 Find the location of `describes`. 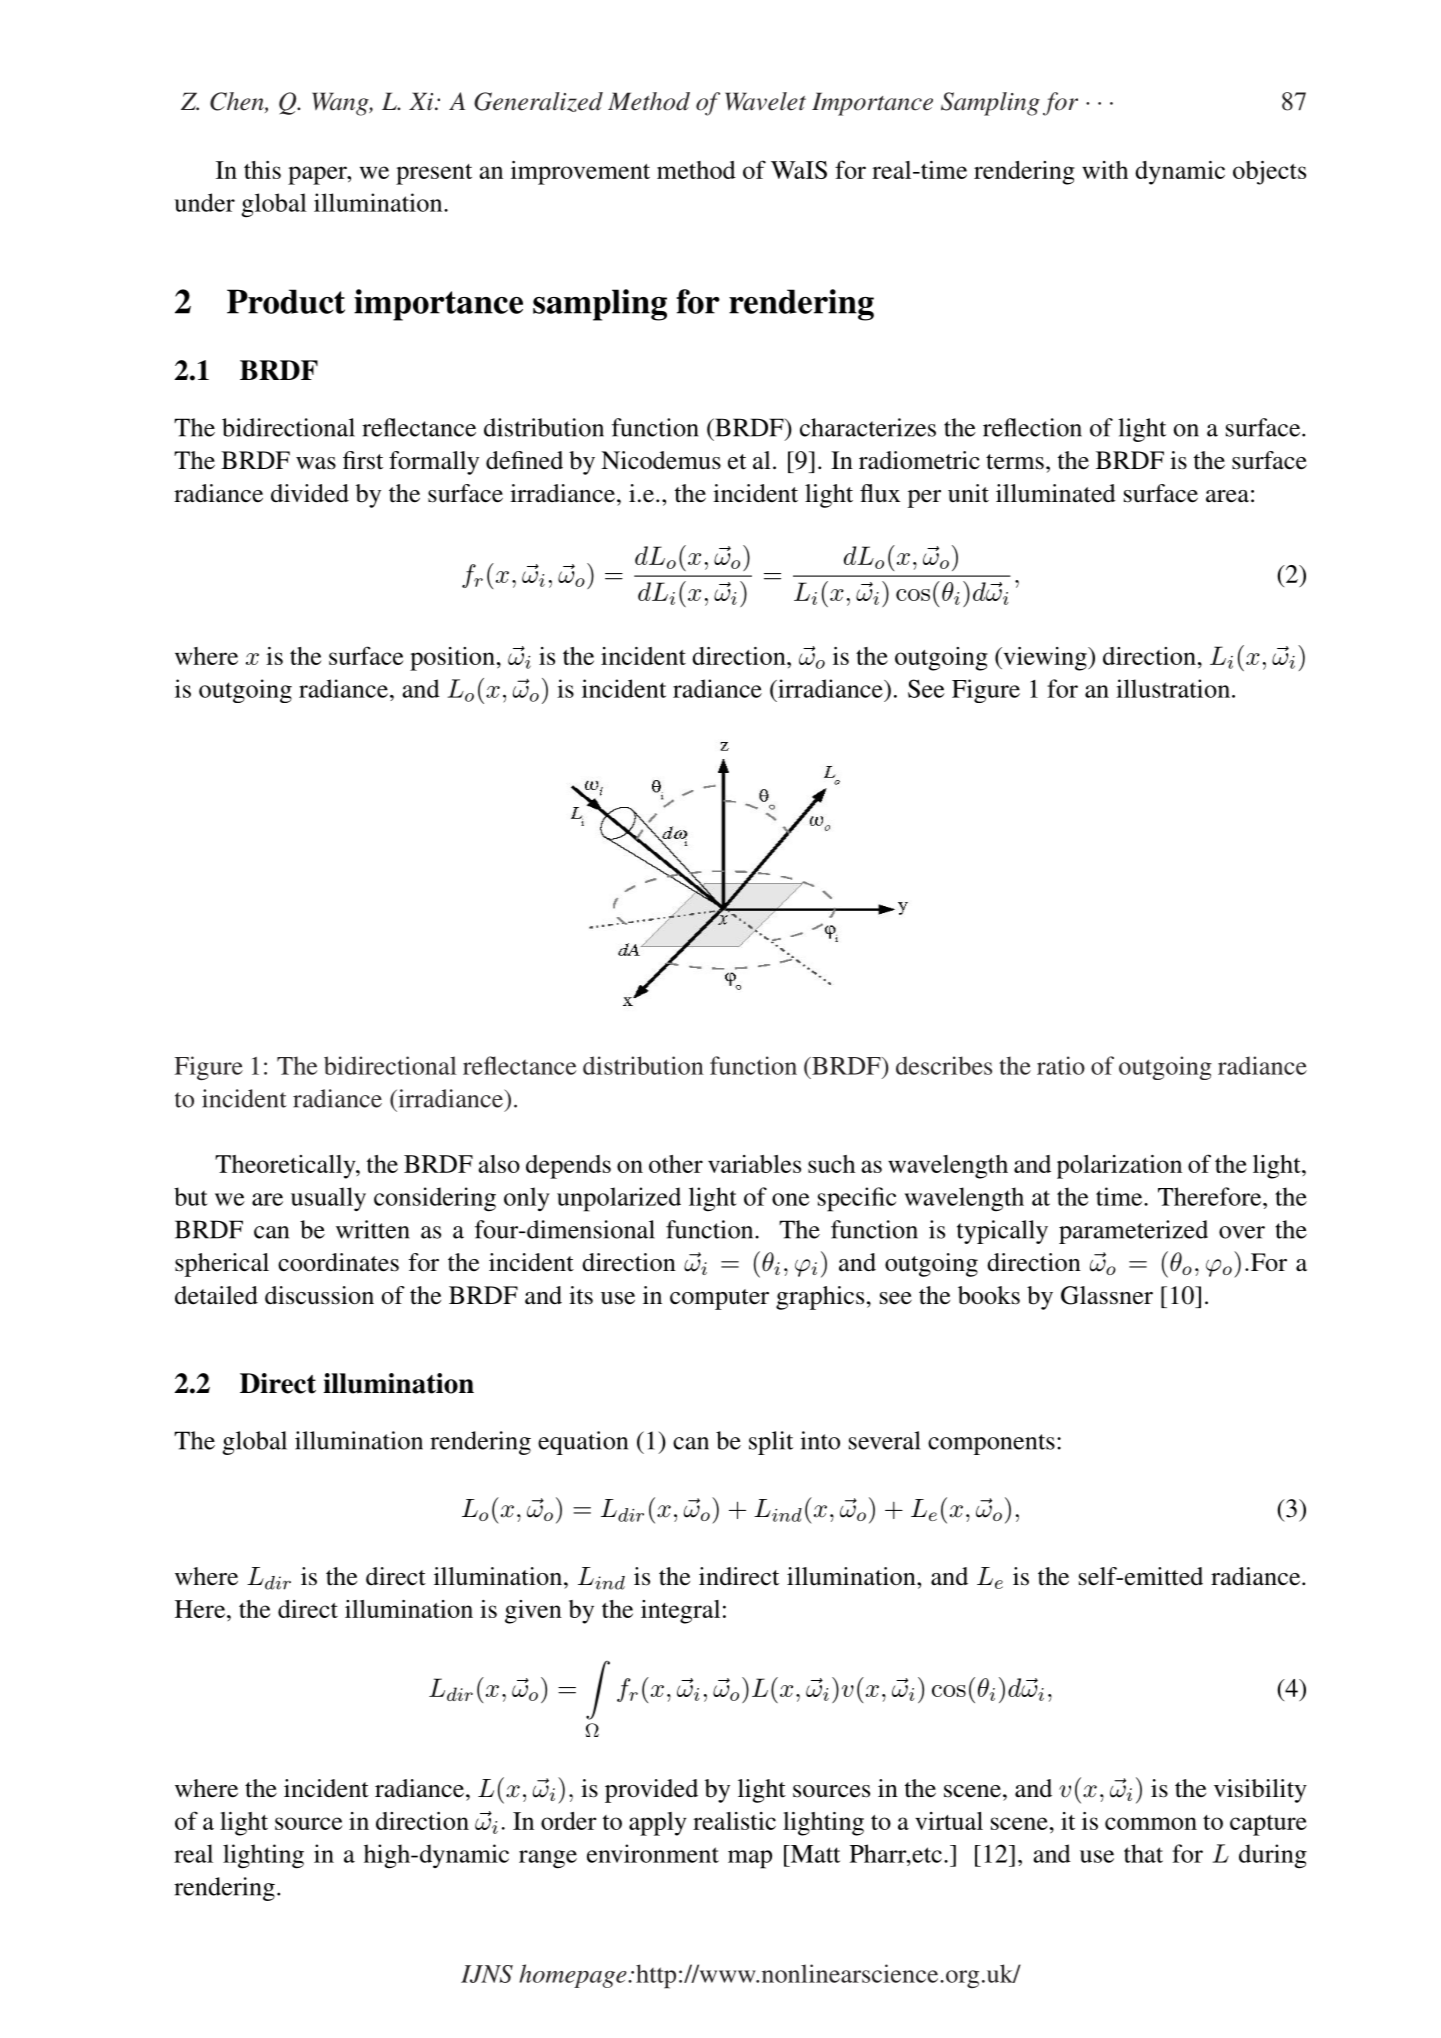

describes is located at coordinates (944, 1065).
